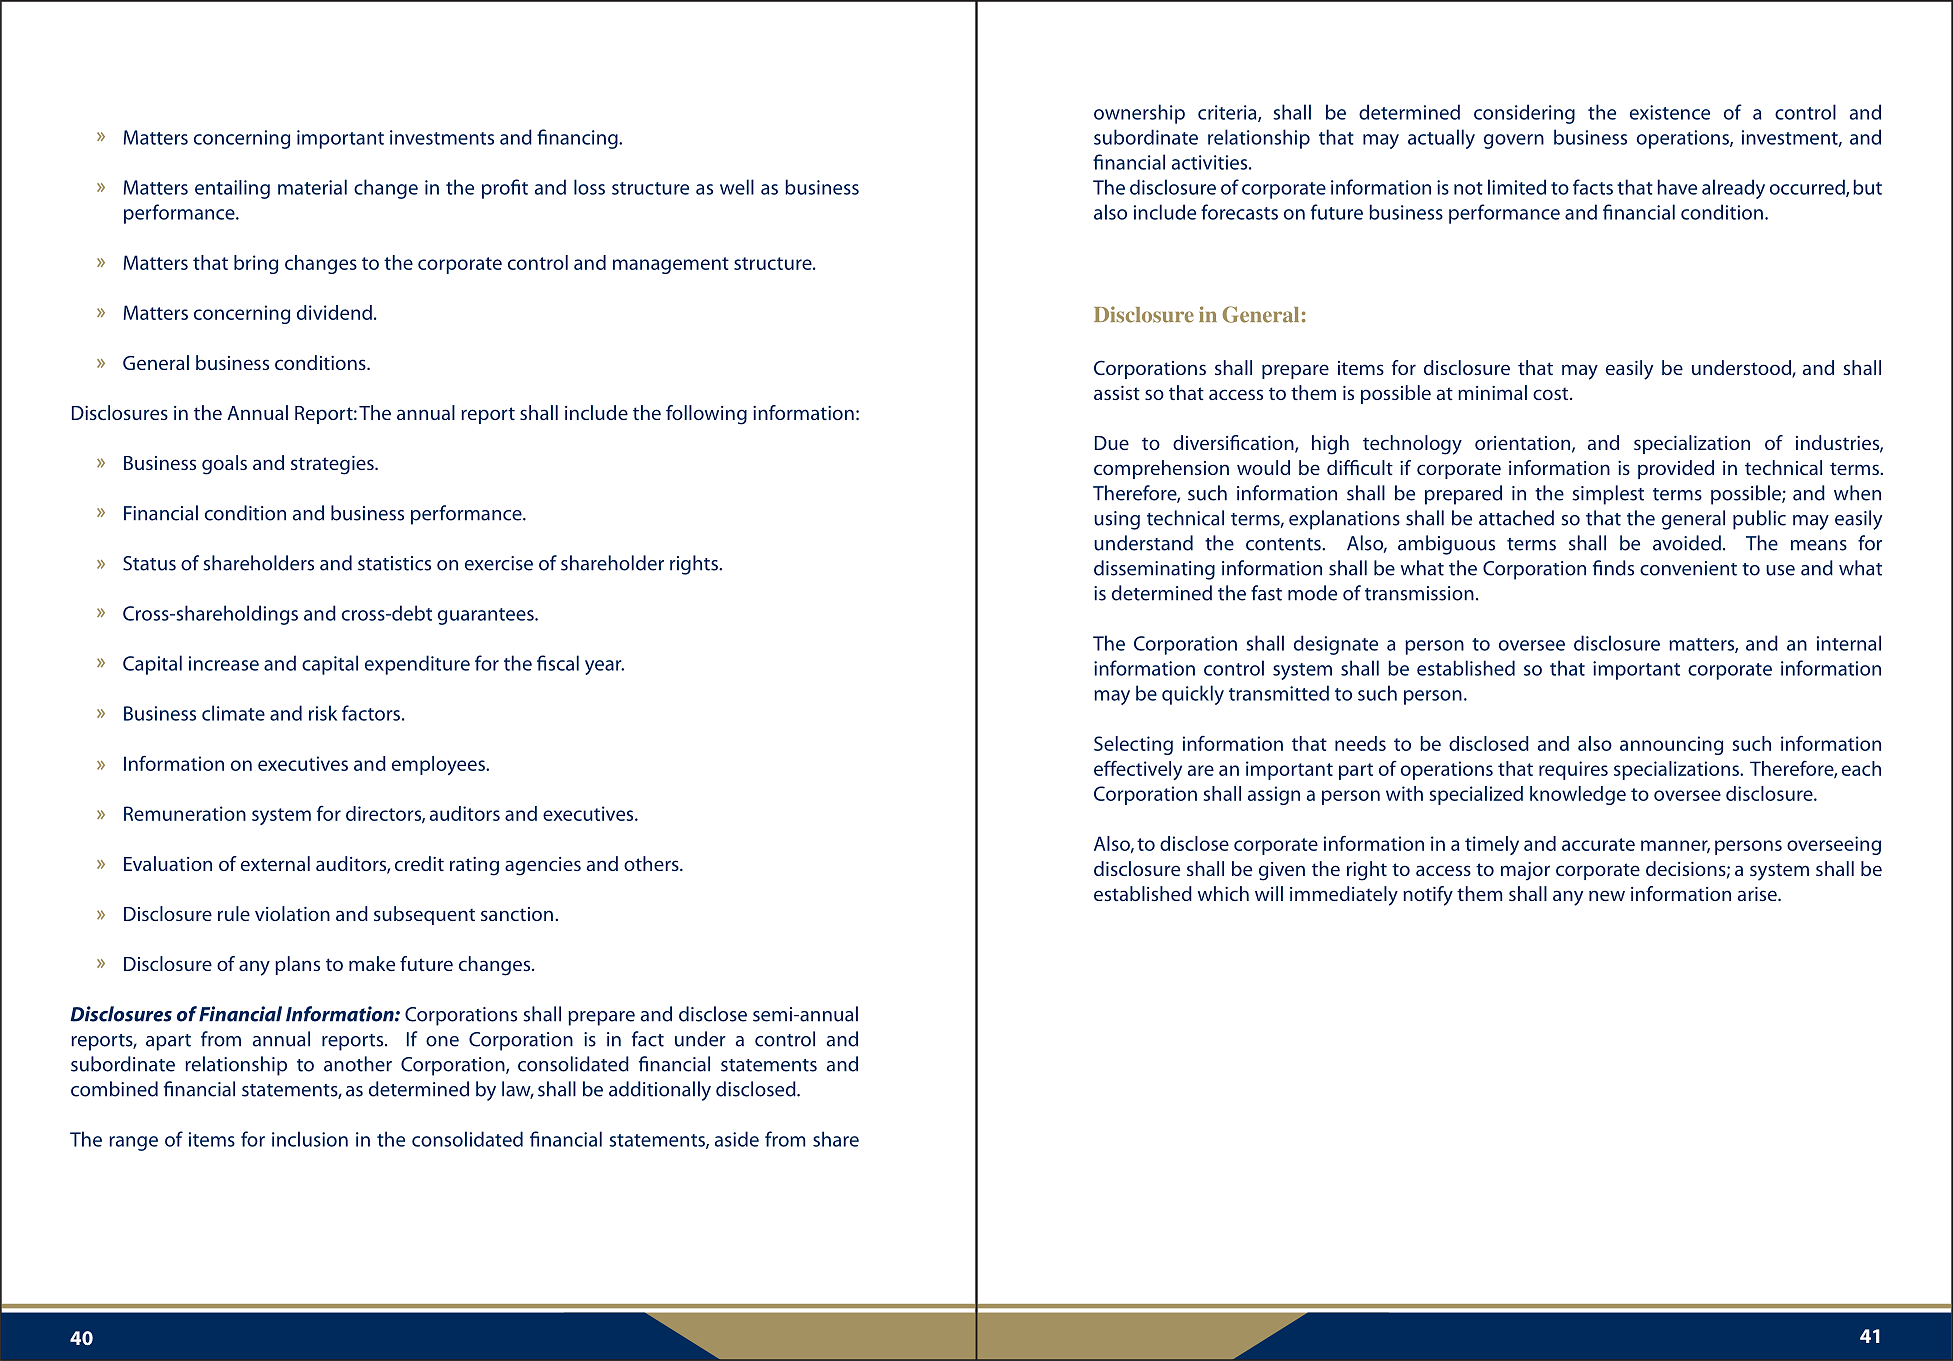  Describe the element at coordinates (334, 312) in the screenshot. I see `dividend` at that location.
